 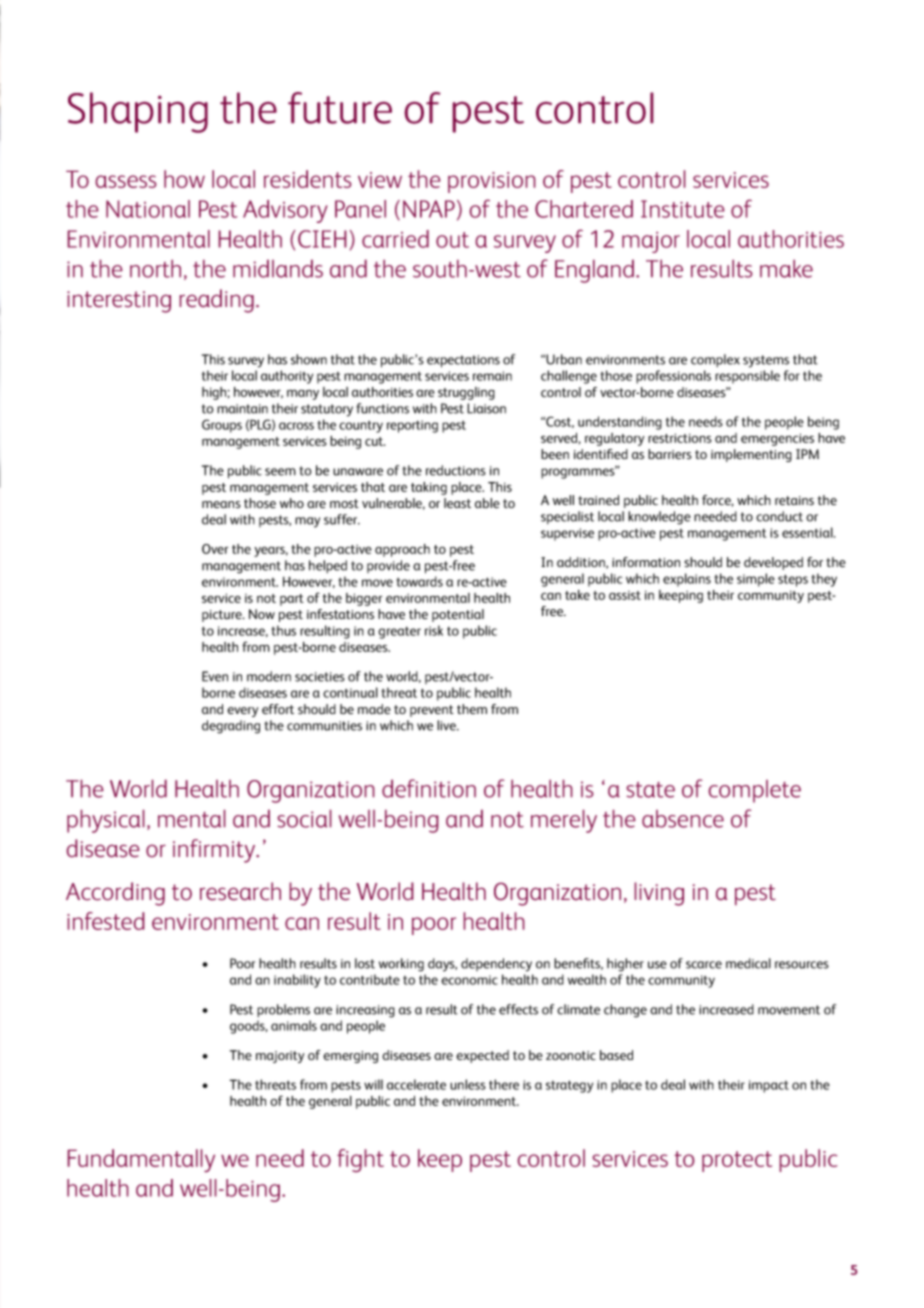 What do you see at coordinates (468, 1084) in the screenshot?
I see `unless` at bounding box center [468, 1084].
